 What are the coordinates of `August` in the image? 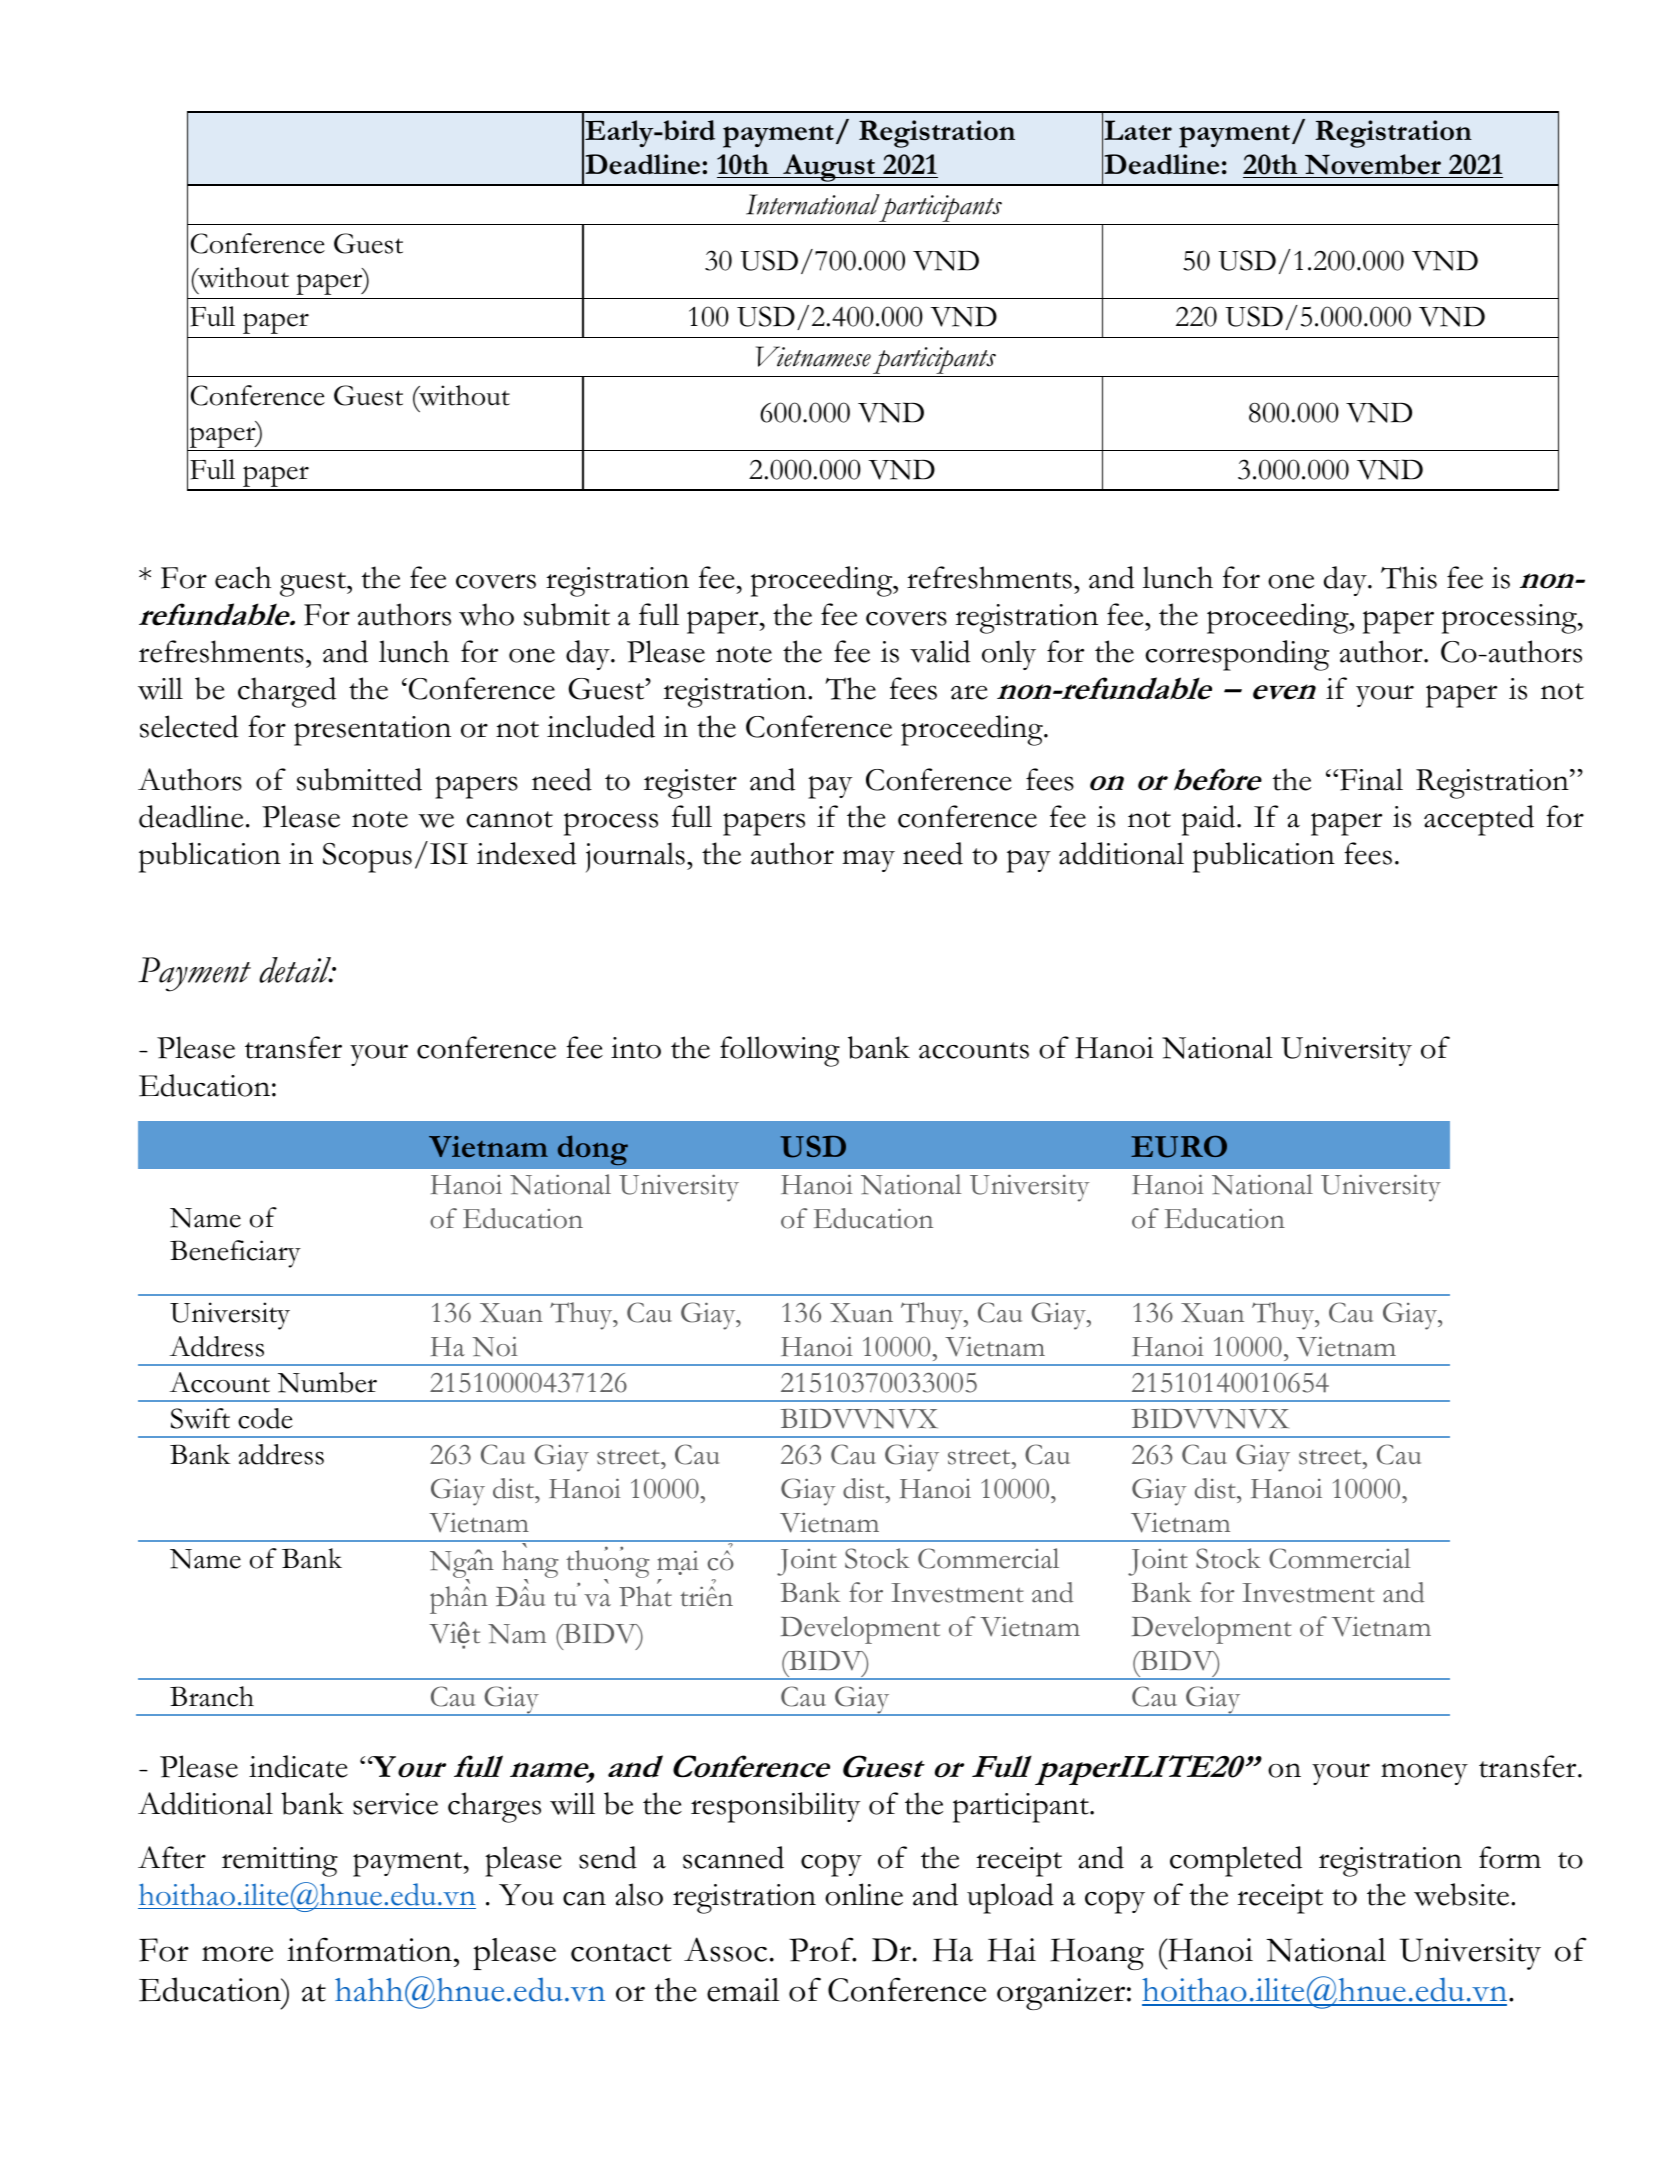 It's located at (829, 169).
